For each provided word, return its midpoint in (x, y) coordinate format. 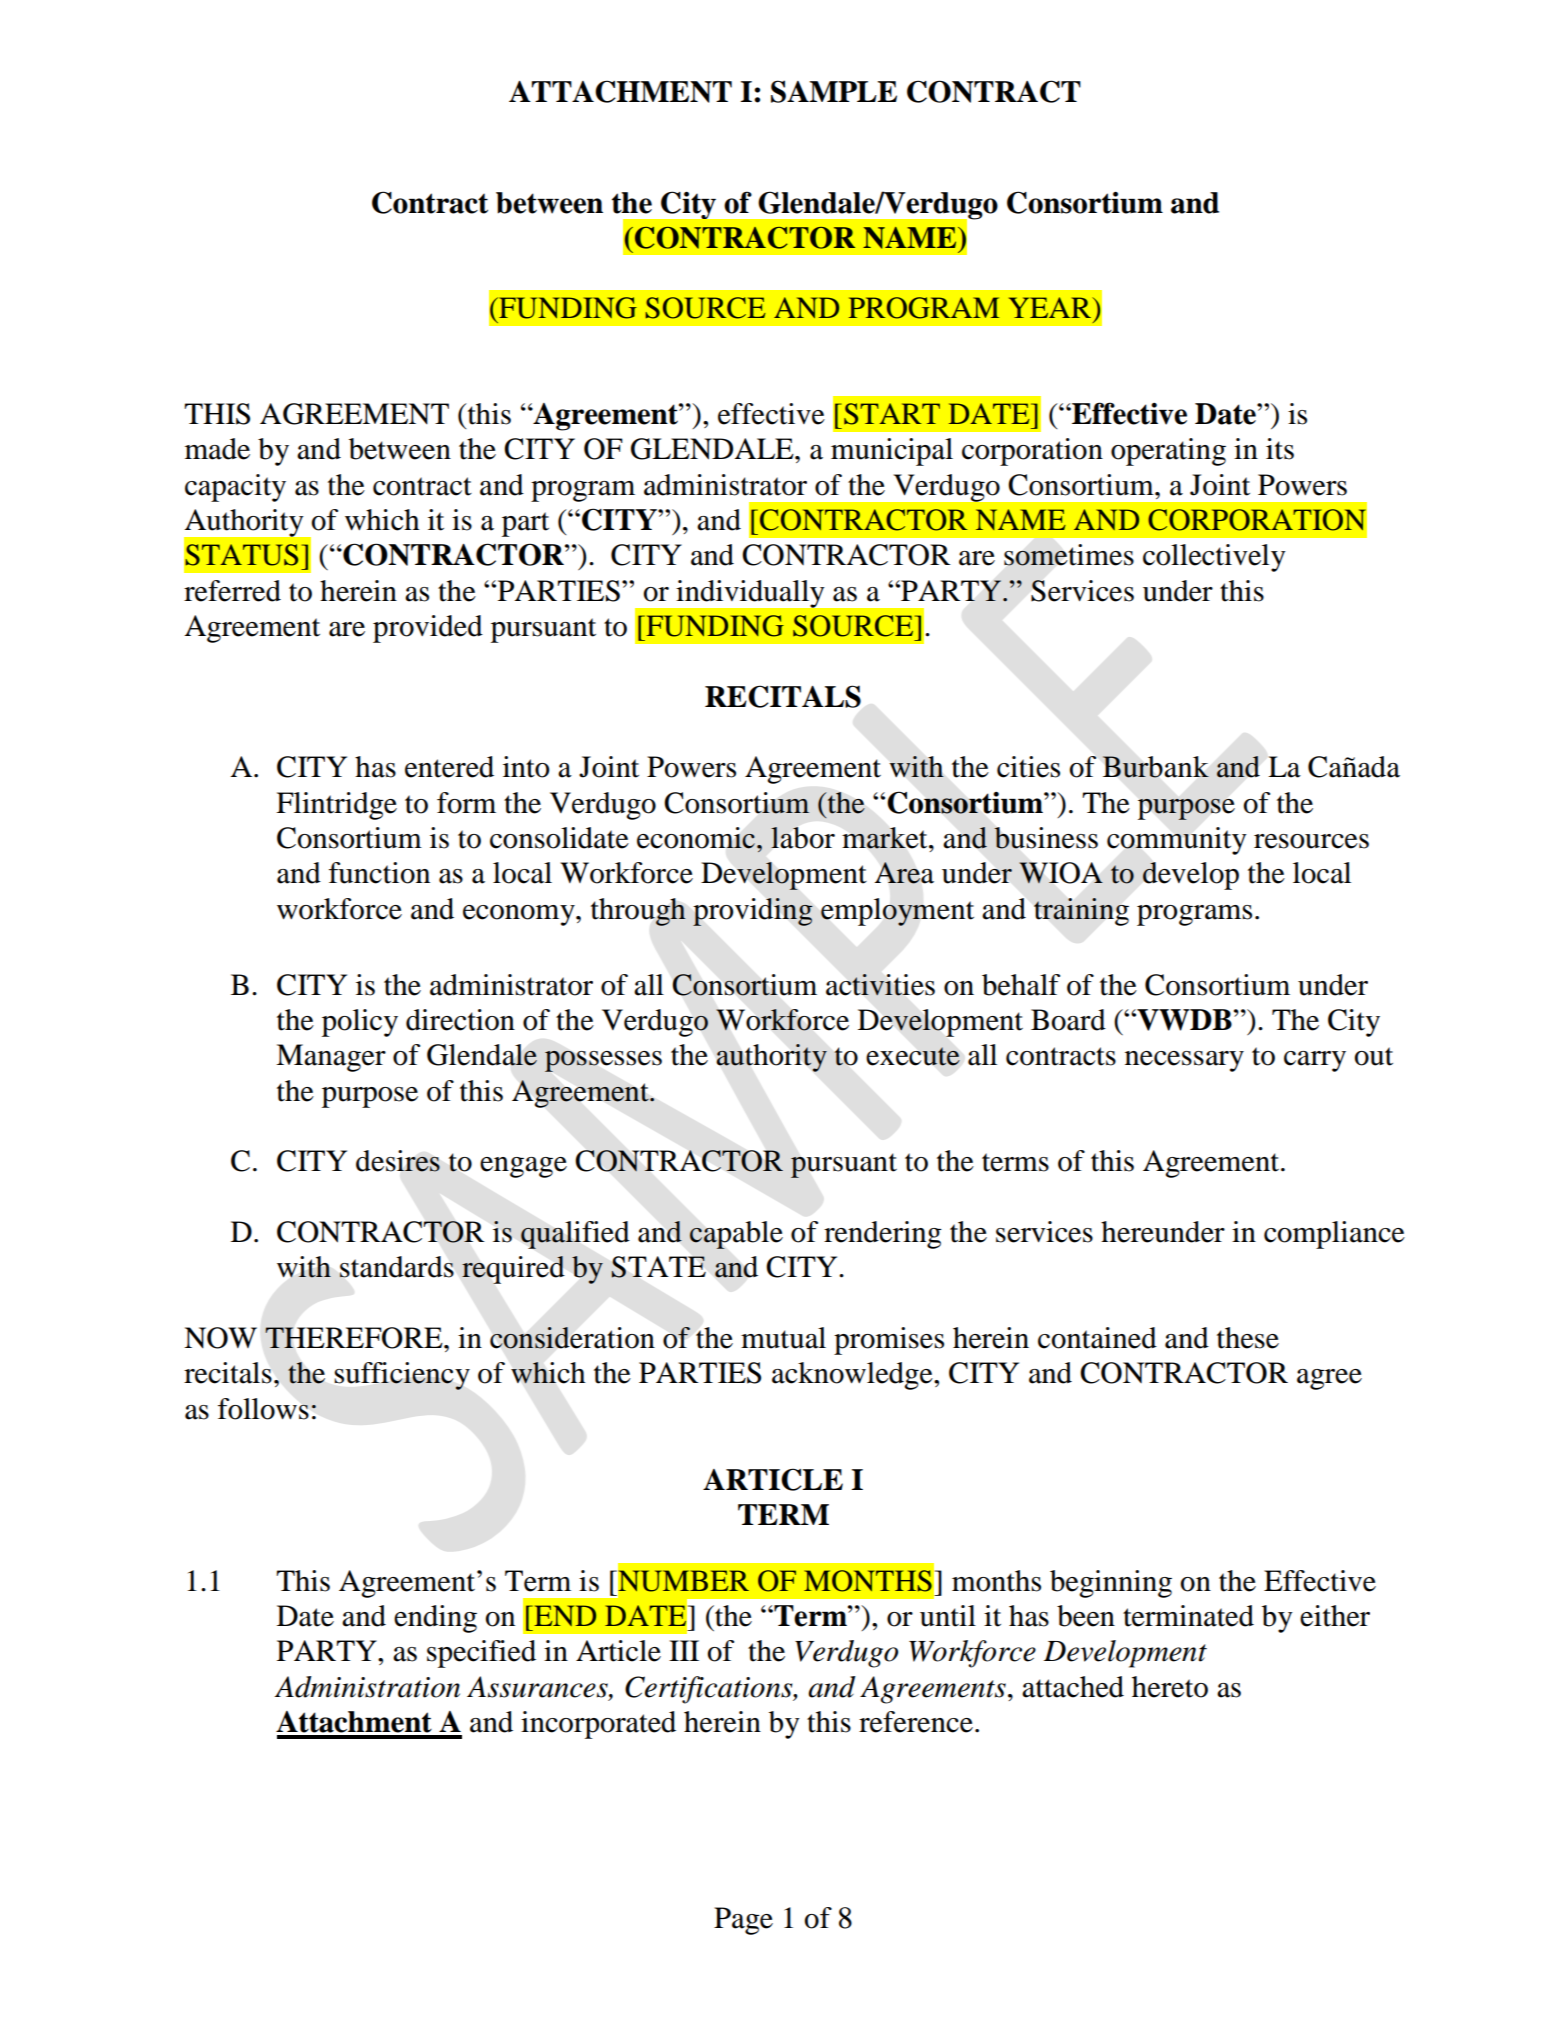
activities (880, 985)
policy (360, 1023)
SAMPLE (834, 91)
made (217, 449)
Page (743, 1921)
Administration (367, 1687)
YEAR (1051, 307)
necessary (1184, 1061)
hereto (1170, 1687)
